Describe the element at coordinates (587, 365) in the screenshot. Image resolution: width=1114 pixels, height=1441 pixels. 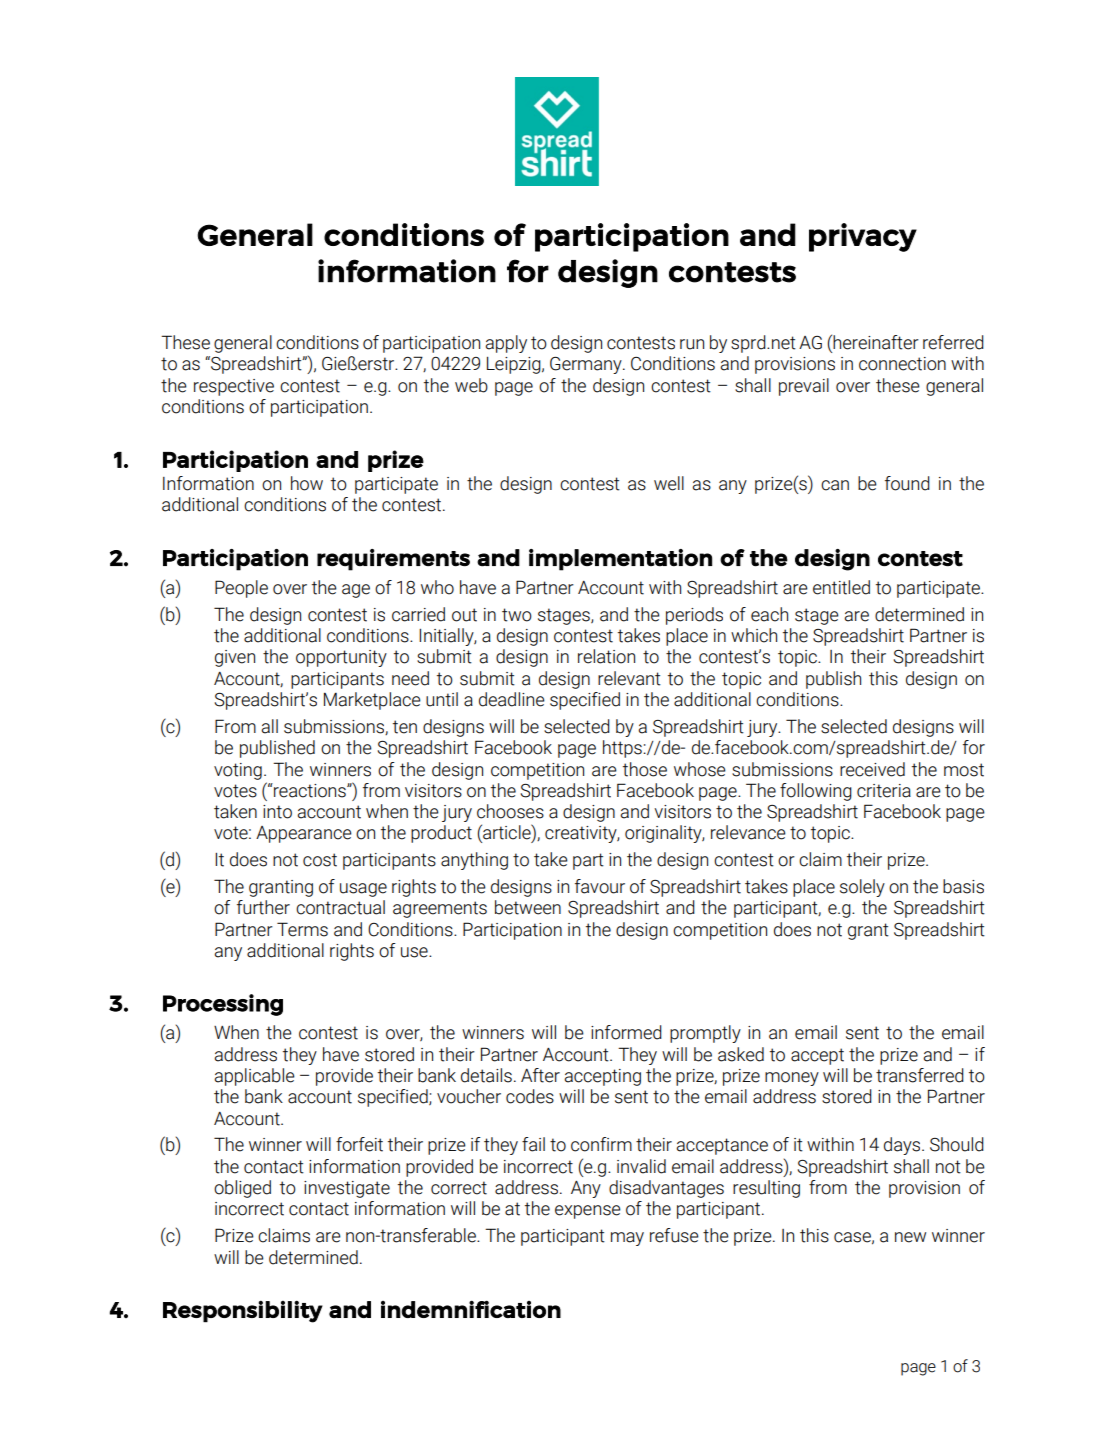
I see `Germany` at that location.
